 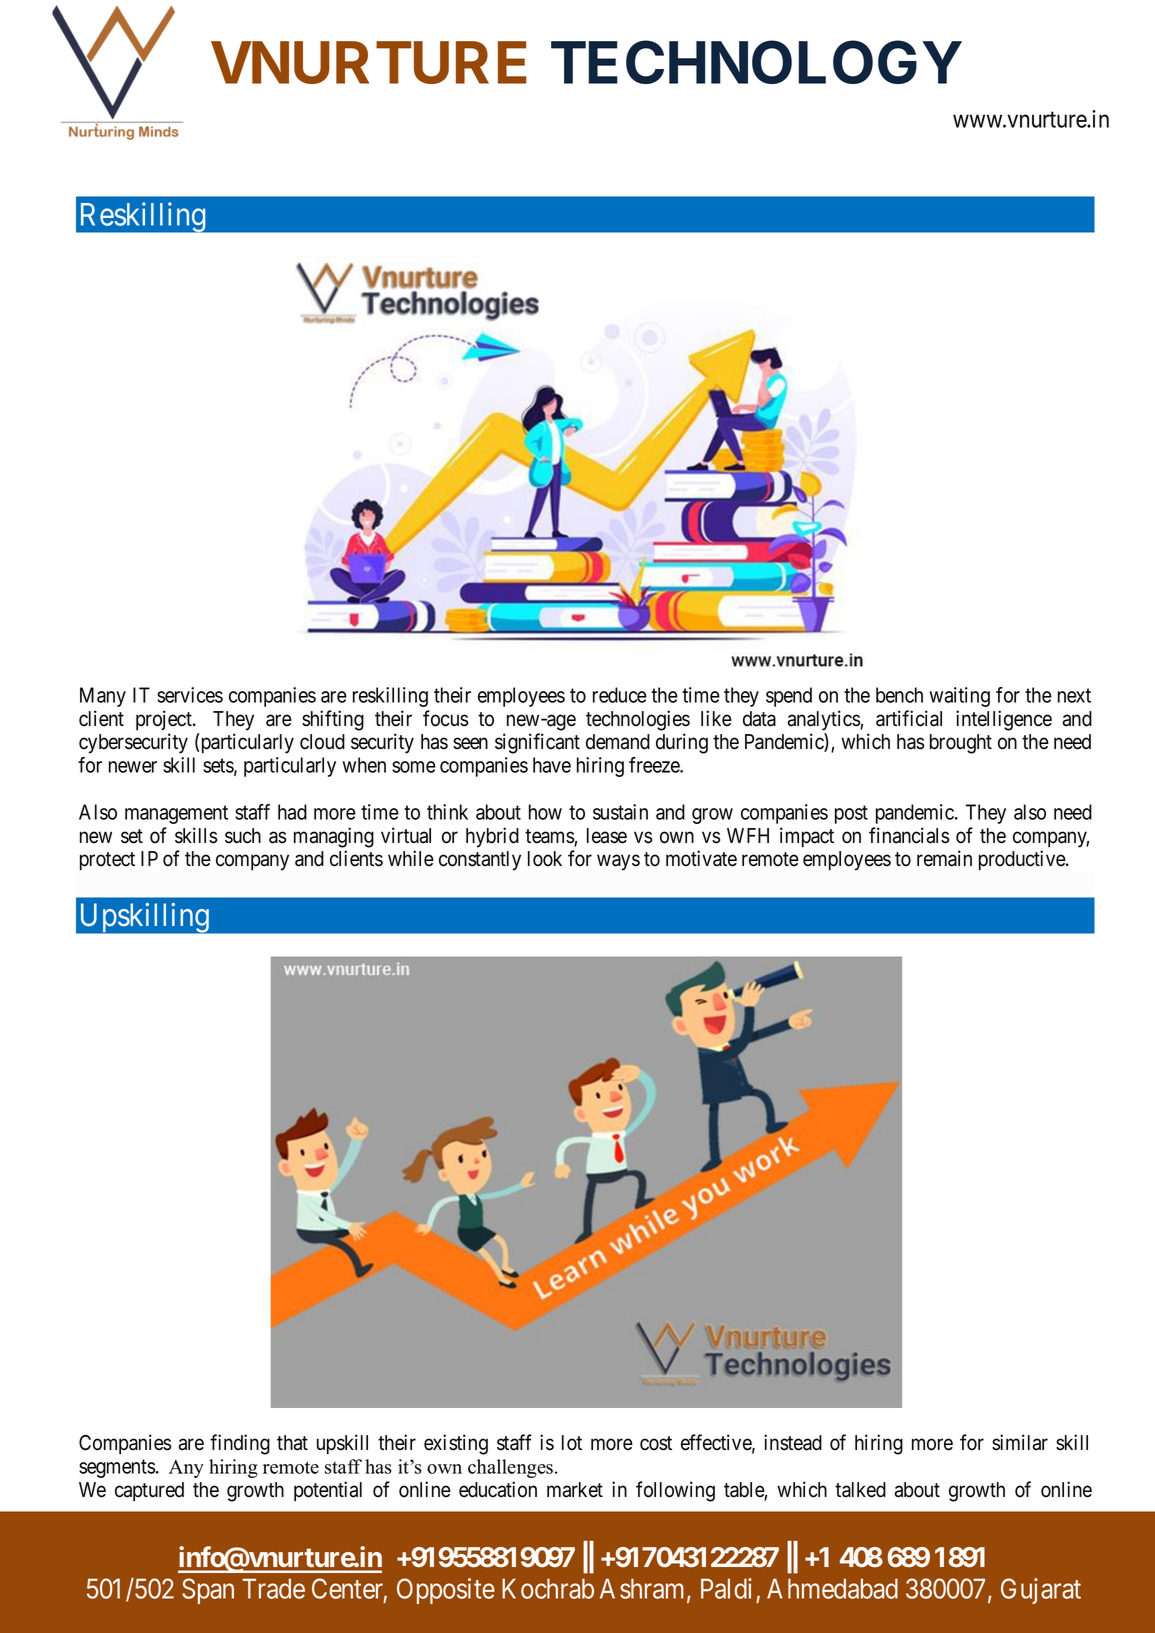 I want to click on services, so click(x=190, y=695).
